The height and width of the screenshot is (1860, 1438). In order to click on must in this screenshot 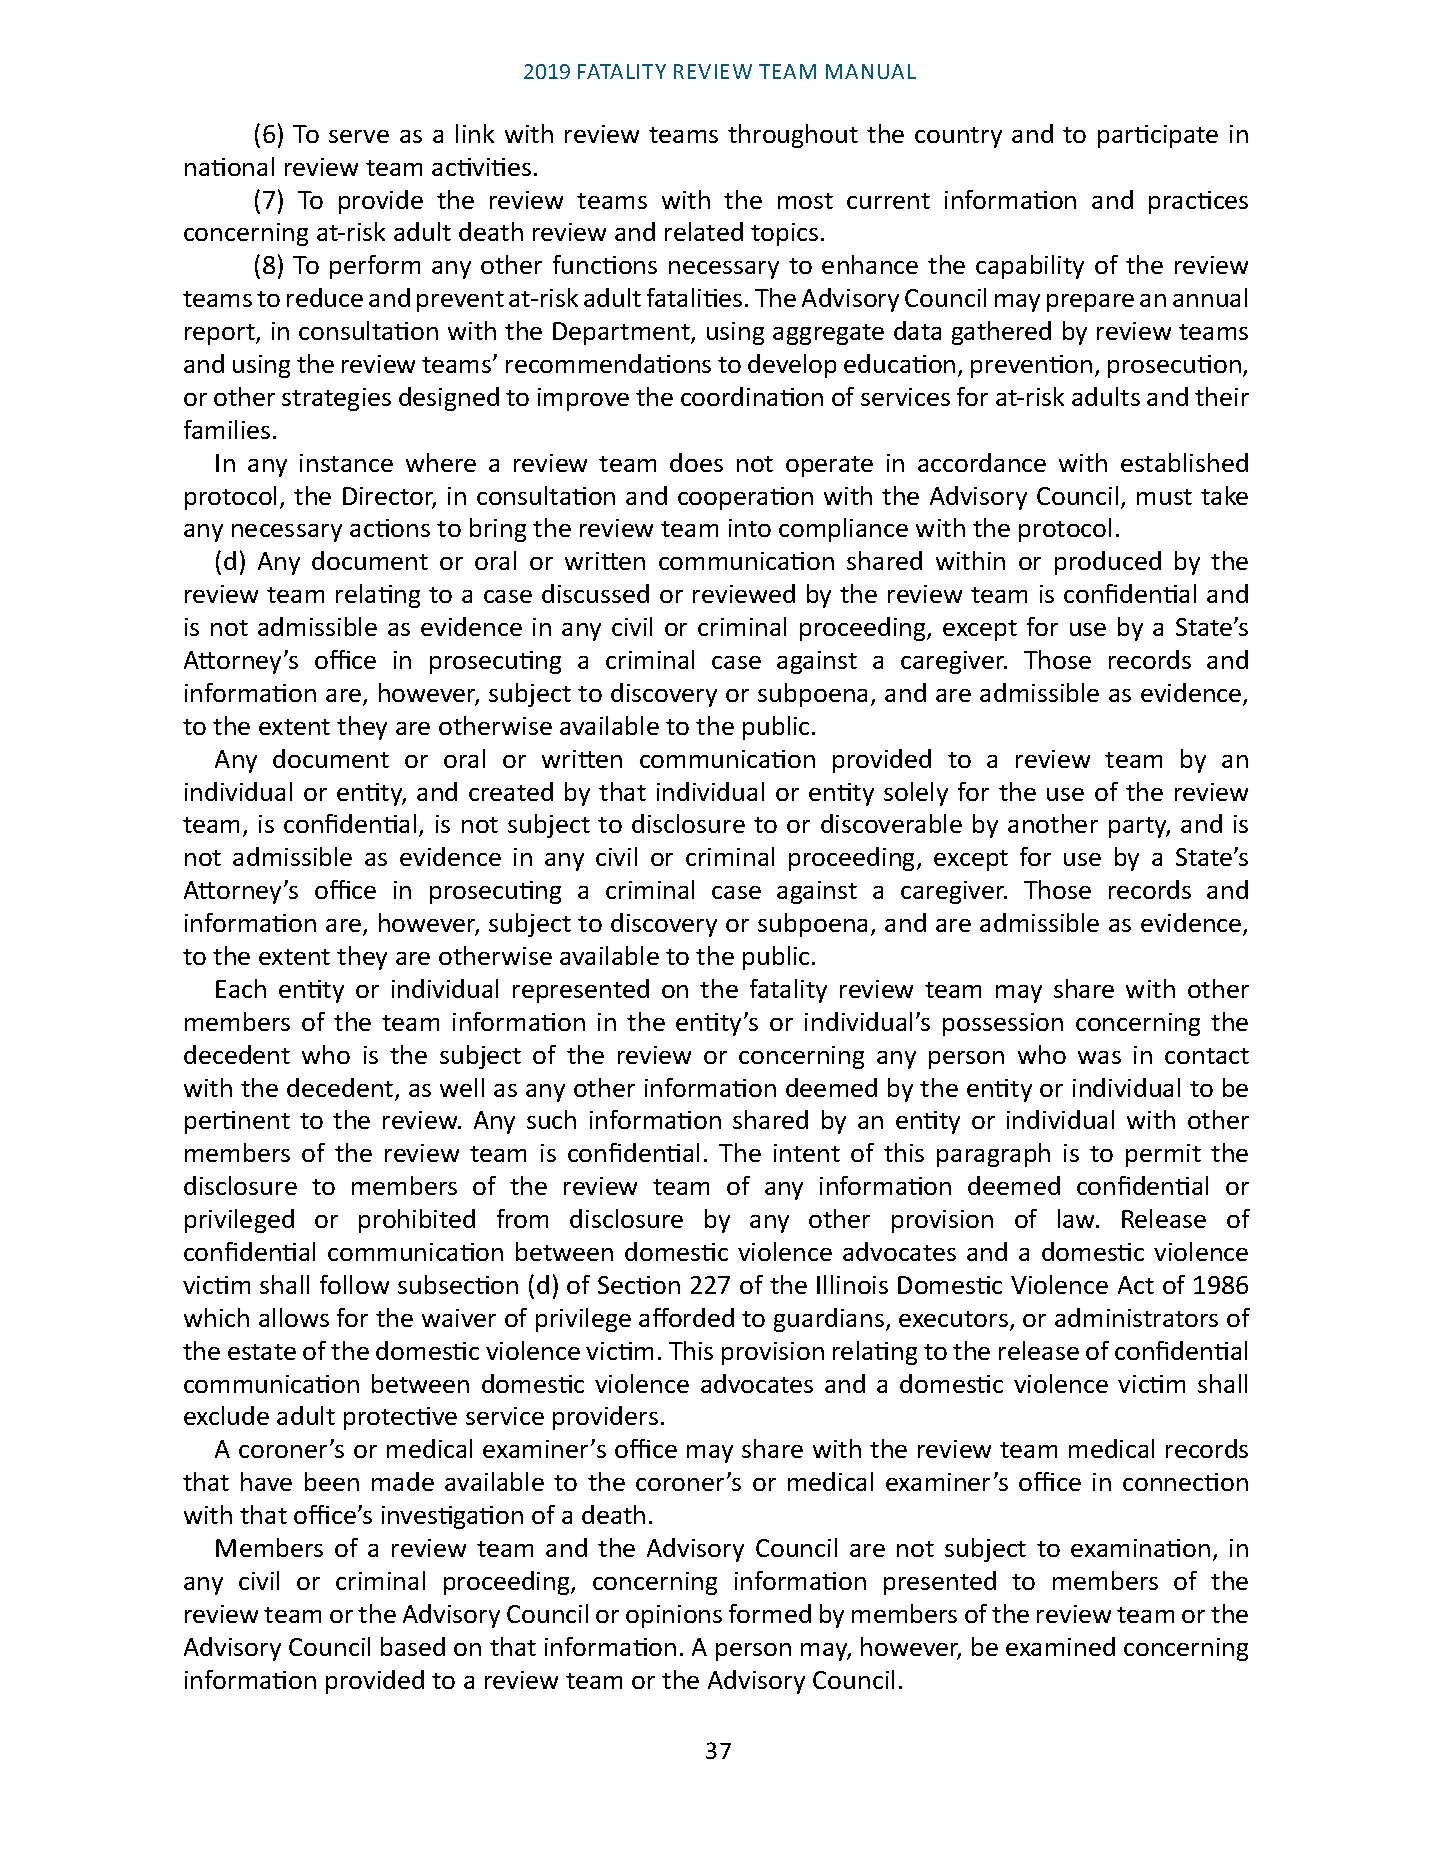, I will do `click(1164, 497)`.
